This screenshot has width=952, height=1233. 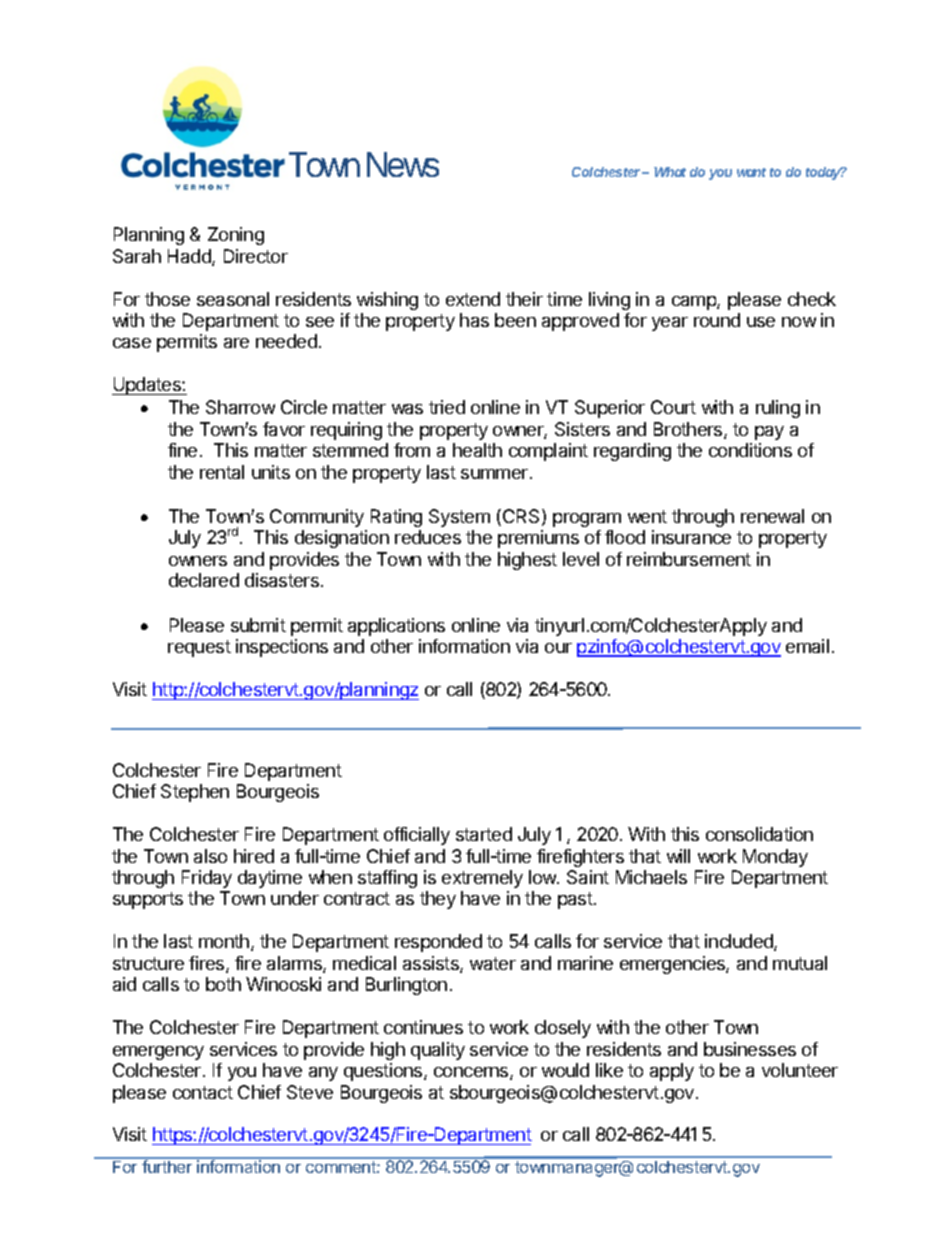 What do you see at coordinates (403, 164) in the screenshot?
I see `News` at bounding box center [403, 164].
